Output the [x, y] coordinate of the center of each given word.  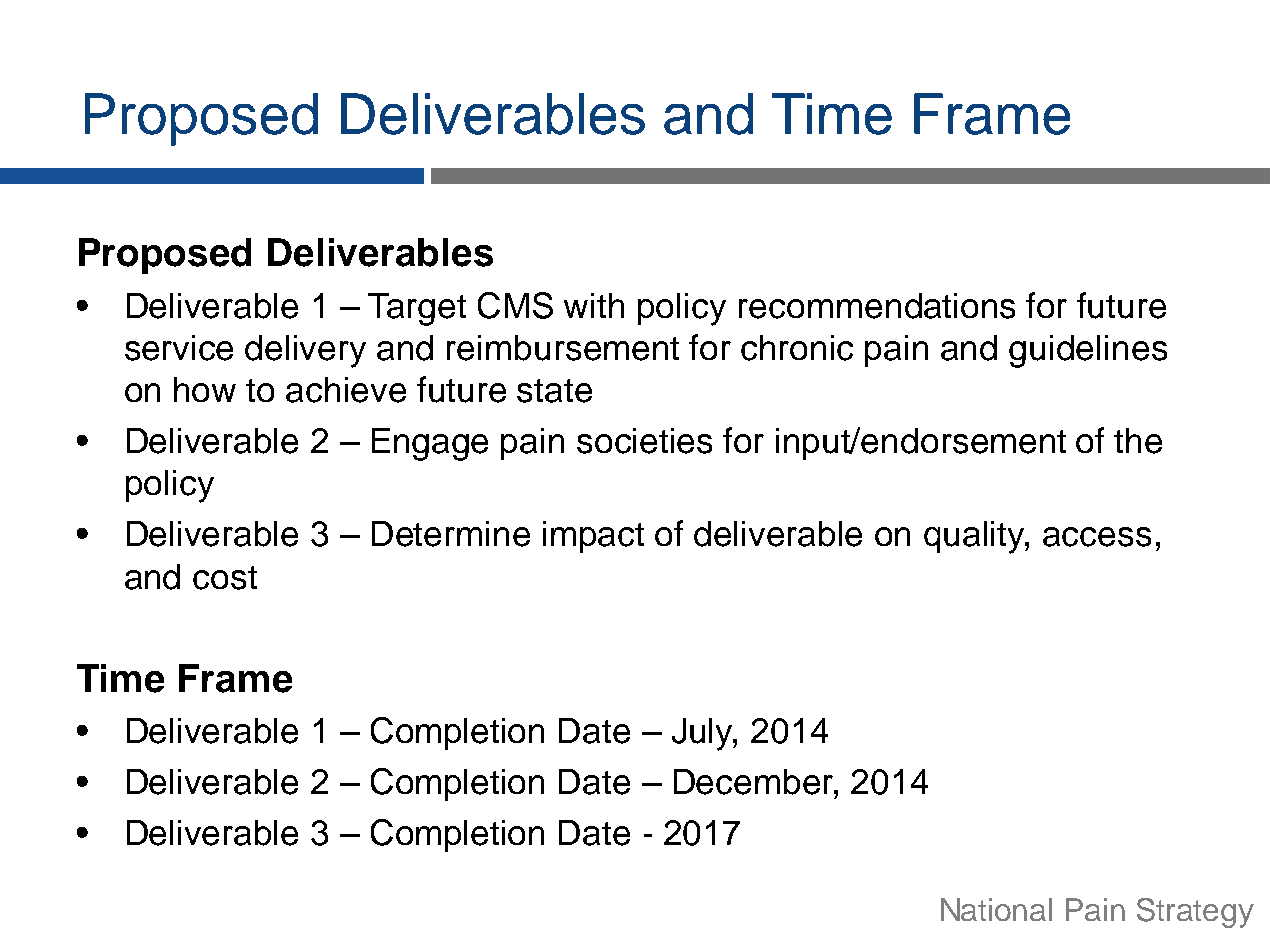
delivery [305, 351]
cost [225, 578]
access [1097, 537]
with [594, 305]
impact [593, 537]
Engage [430, 444]
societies [644, 441]
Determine [451, 534]
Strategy [1195, 913]
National [996, 909]
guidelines [1088, 351]
